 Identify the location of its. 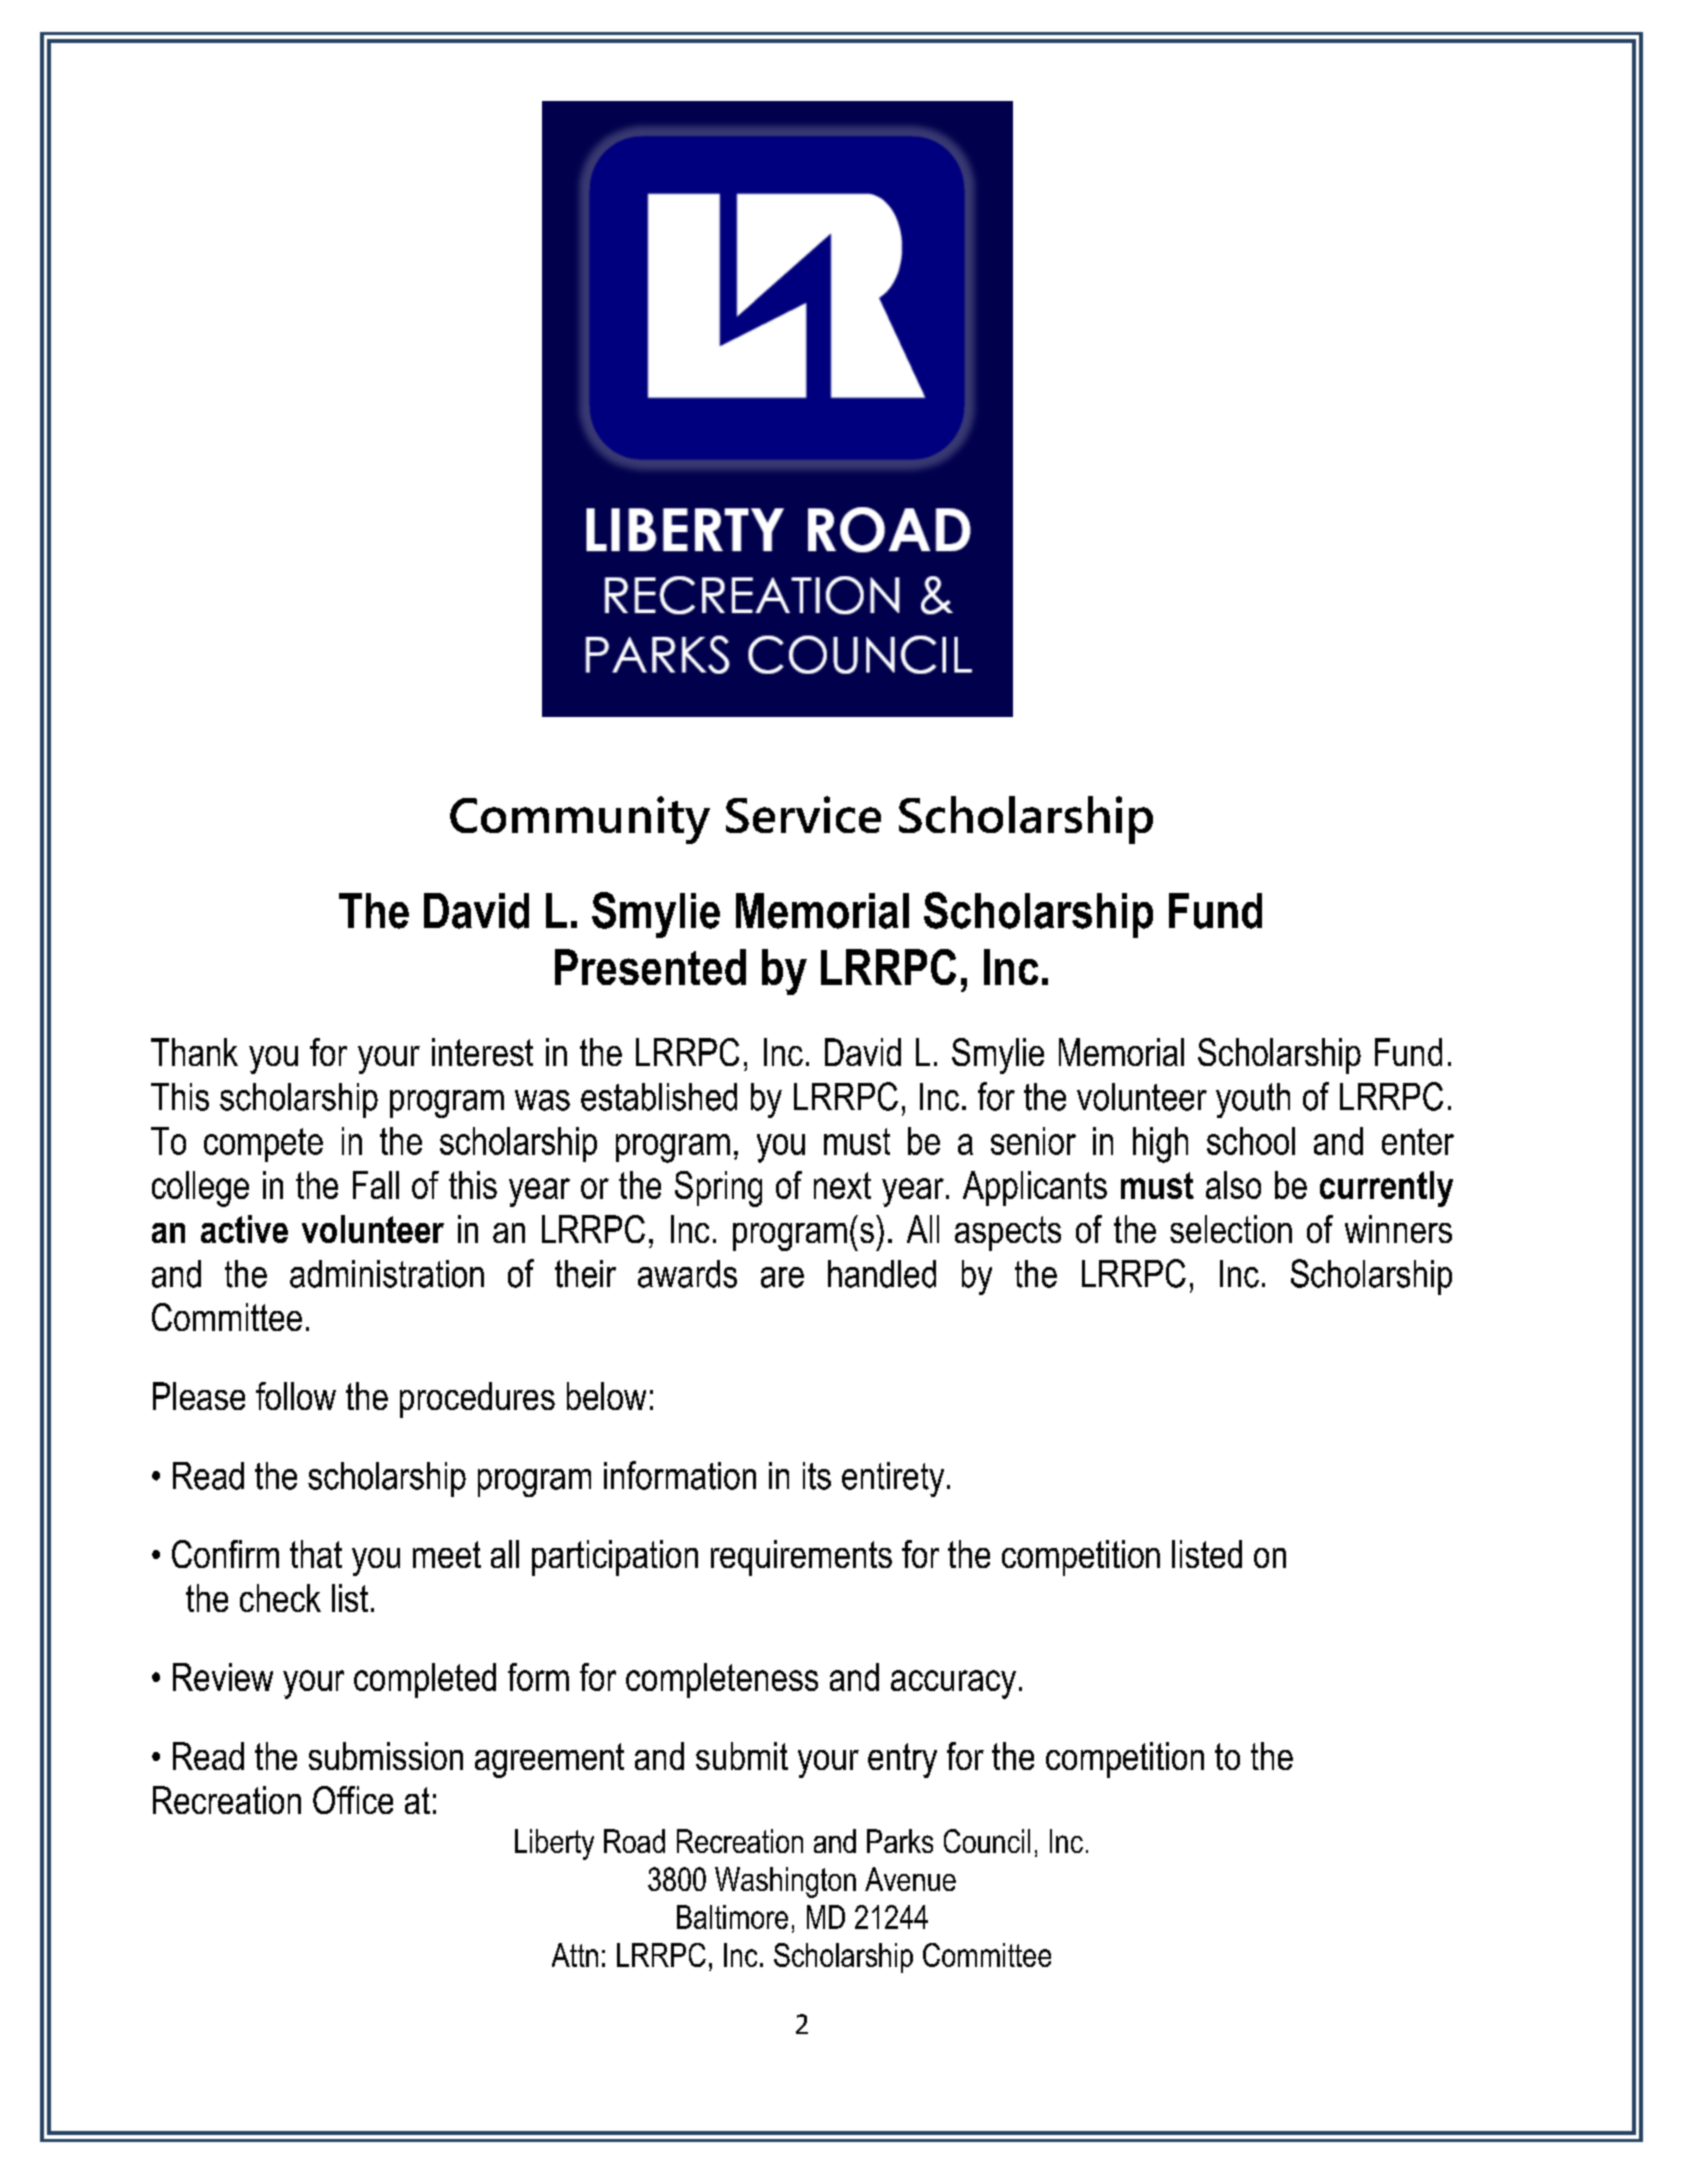
(817, 1476).
